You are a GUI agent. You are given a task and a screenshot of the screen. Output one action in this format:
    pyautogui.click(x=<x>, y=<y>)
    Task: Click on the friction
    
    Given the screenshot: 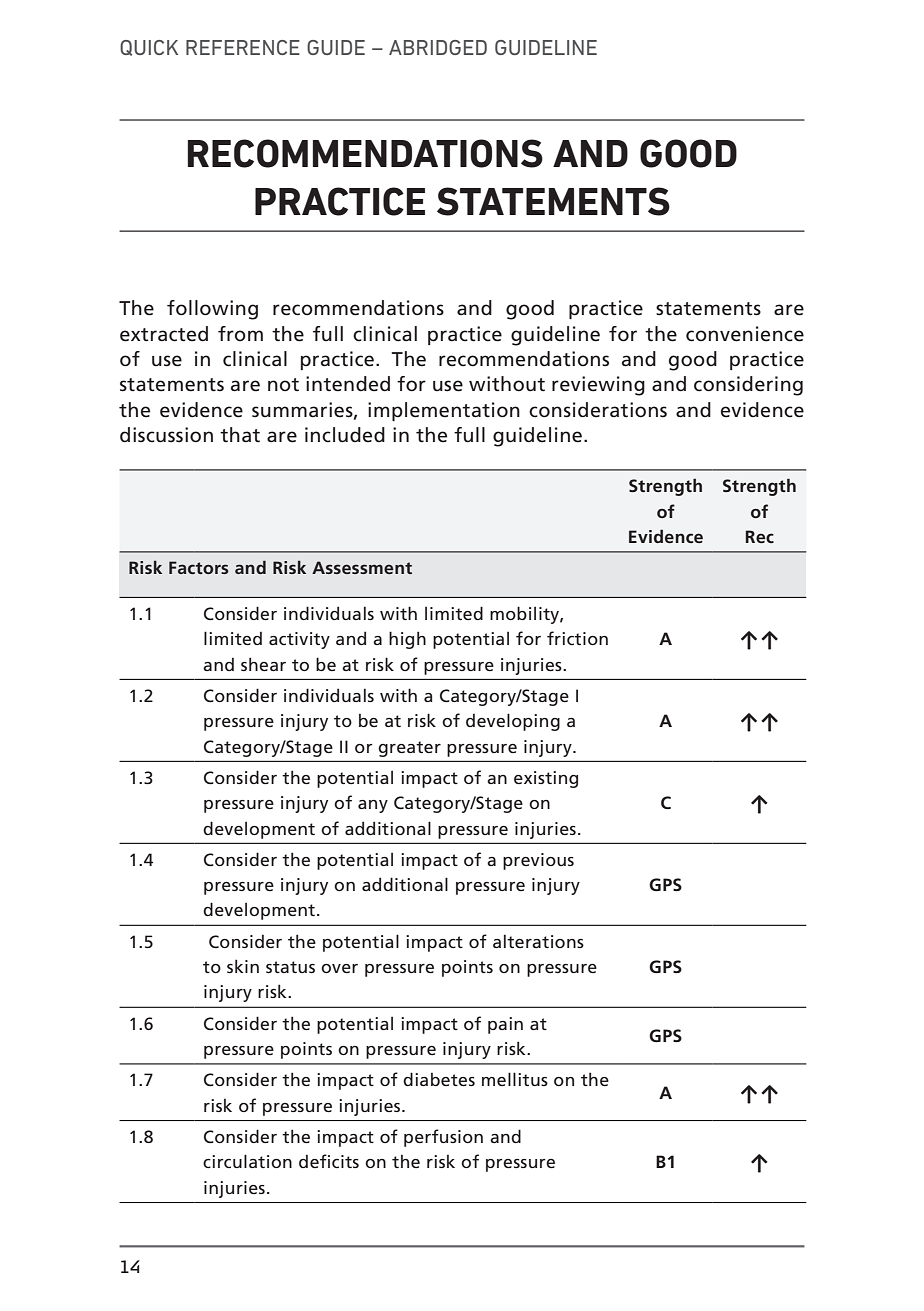 What is the action you would take?
    pyautogui.click(x=577, y=638)
